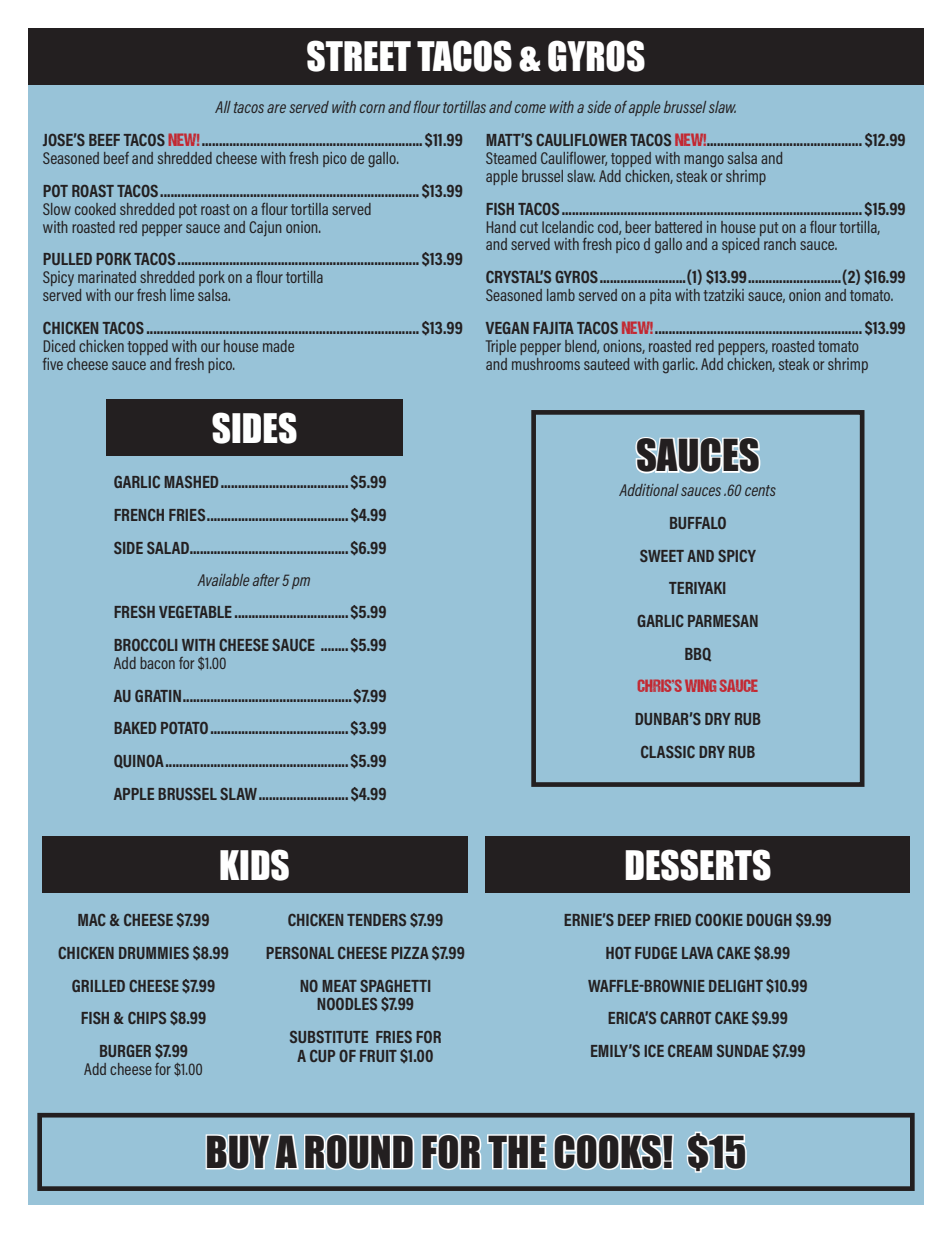  Describe the element at coordinates (359, 1152) in the document. I see `ROUND` at that location.
